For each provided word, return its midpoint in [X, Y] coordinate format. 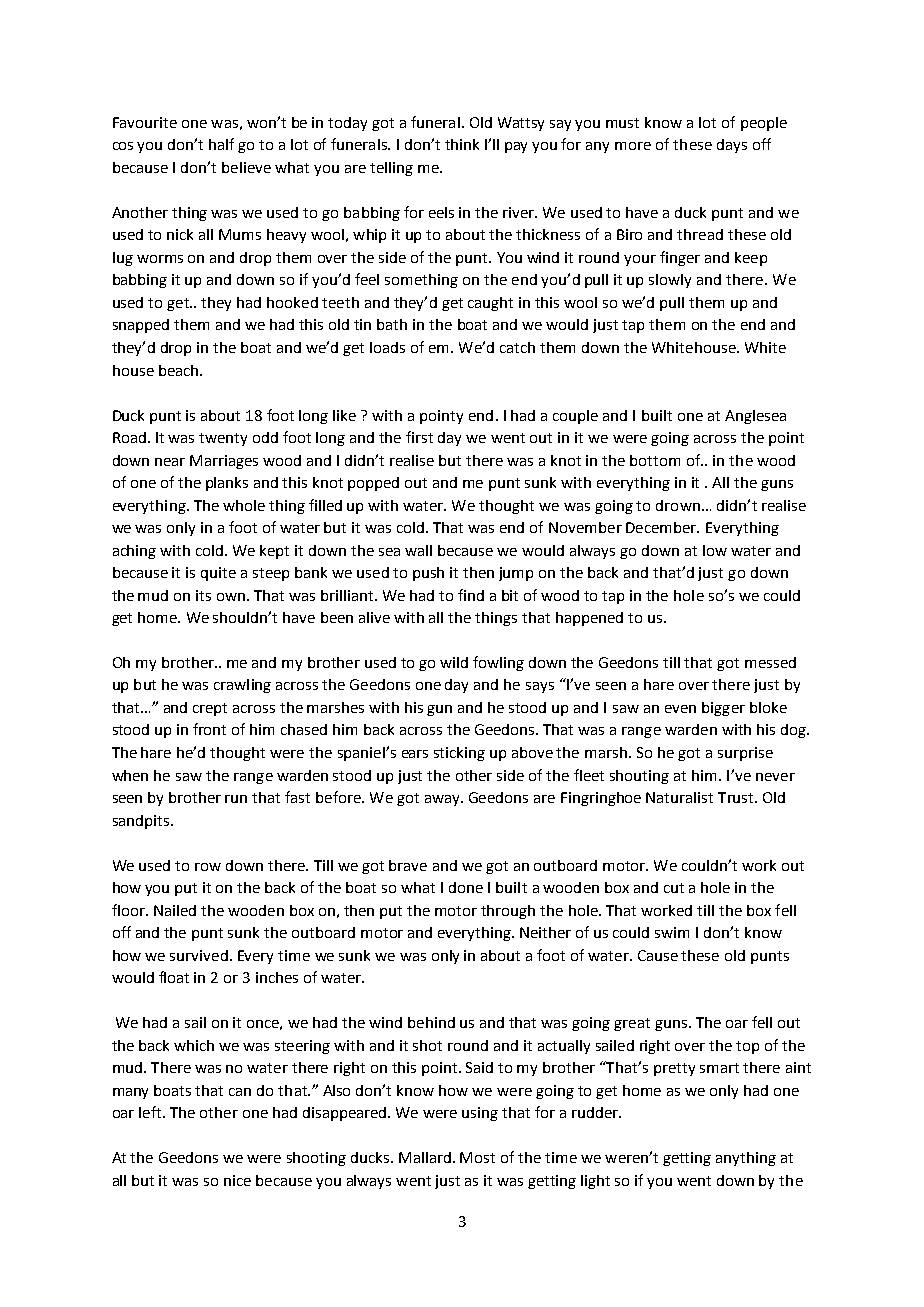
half [221, 144]
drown [678, 505]
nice [237, 1180]
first [419, 437]
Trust [737, 797]
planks [227, 484]
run [236, 799]
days [732, 146]
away [443, 800]
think [462, 144]
